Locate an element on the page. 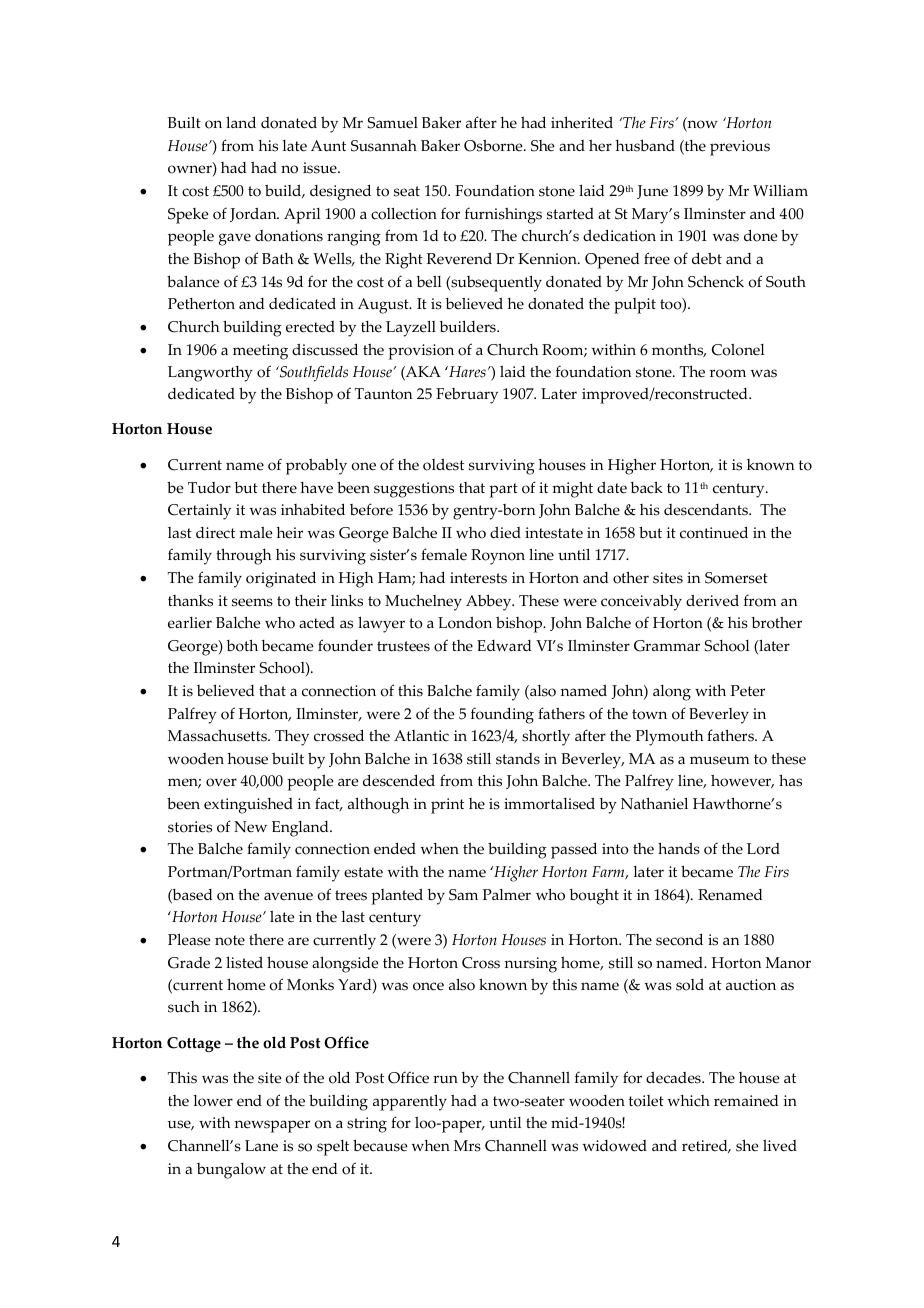 This image has height=1308, width=924. derived is located at coordinates (712, 601).
